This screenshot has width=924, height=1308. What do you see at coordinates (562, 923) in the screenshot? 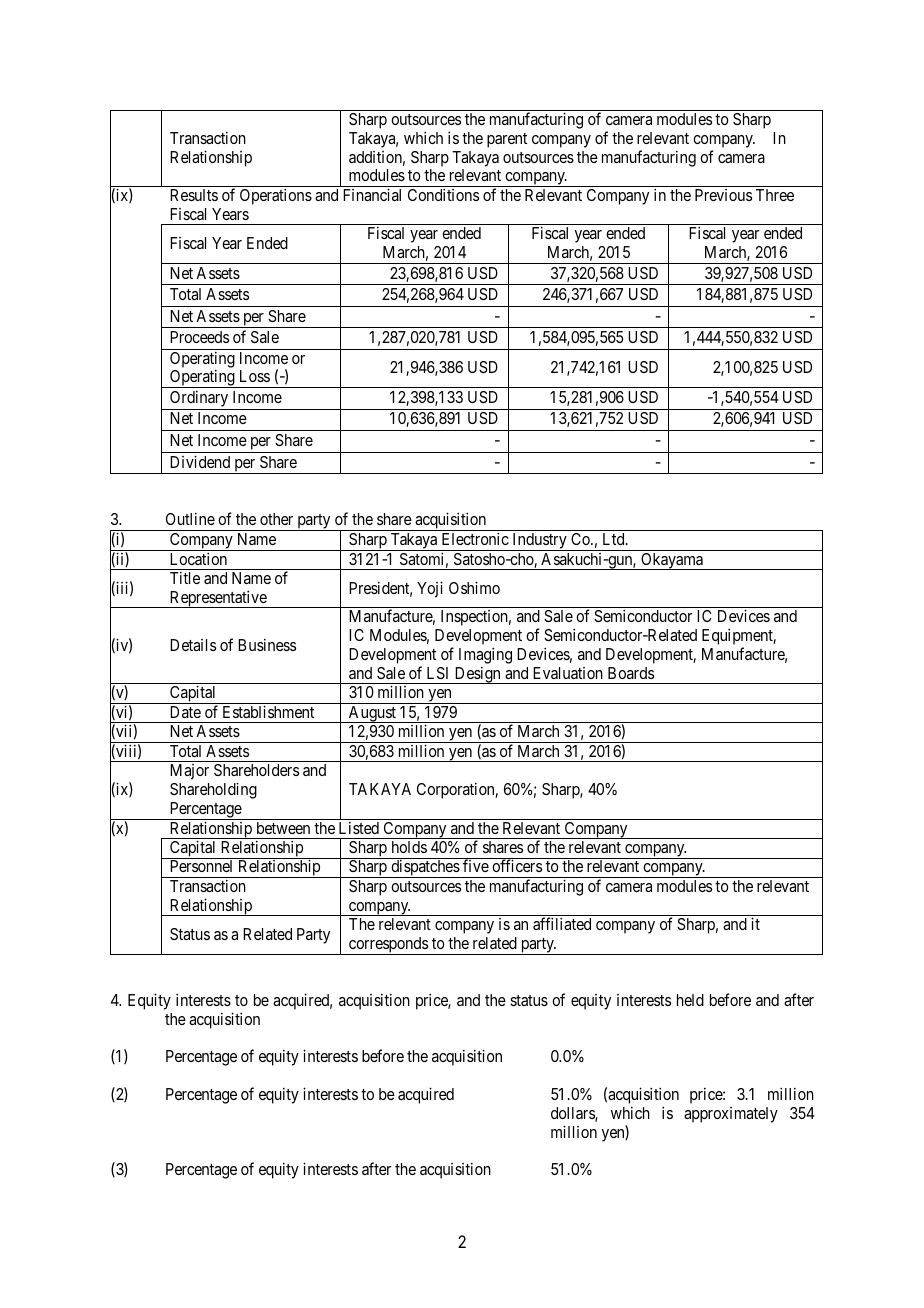
I see `affiliated` at bounding box center [562, 923].
